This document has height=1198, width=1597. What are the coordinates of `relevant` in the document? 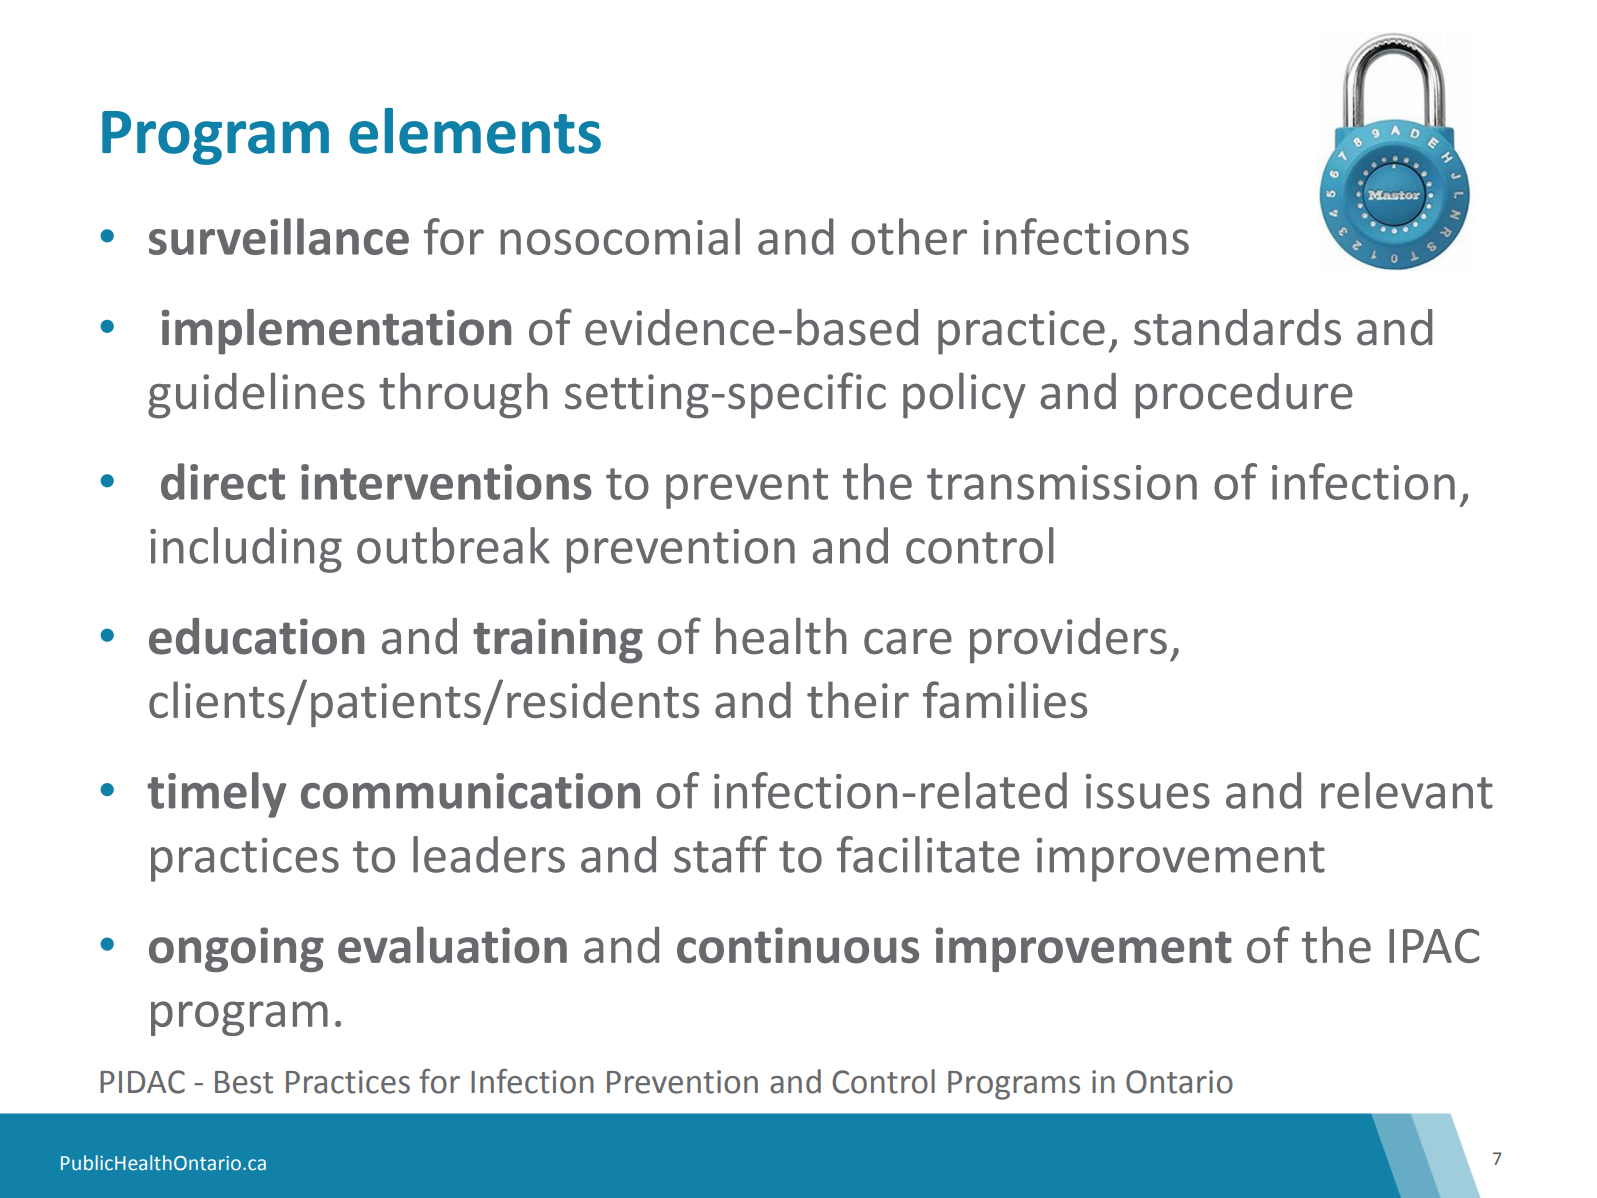 It's located at (1407, 790).
